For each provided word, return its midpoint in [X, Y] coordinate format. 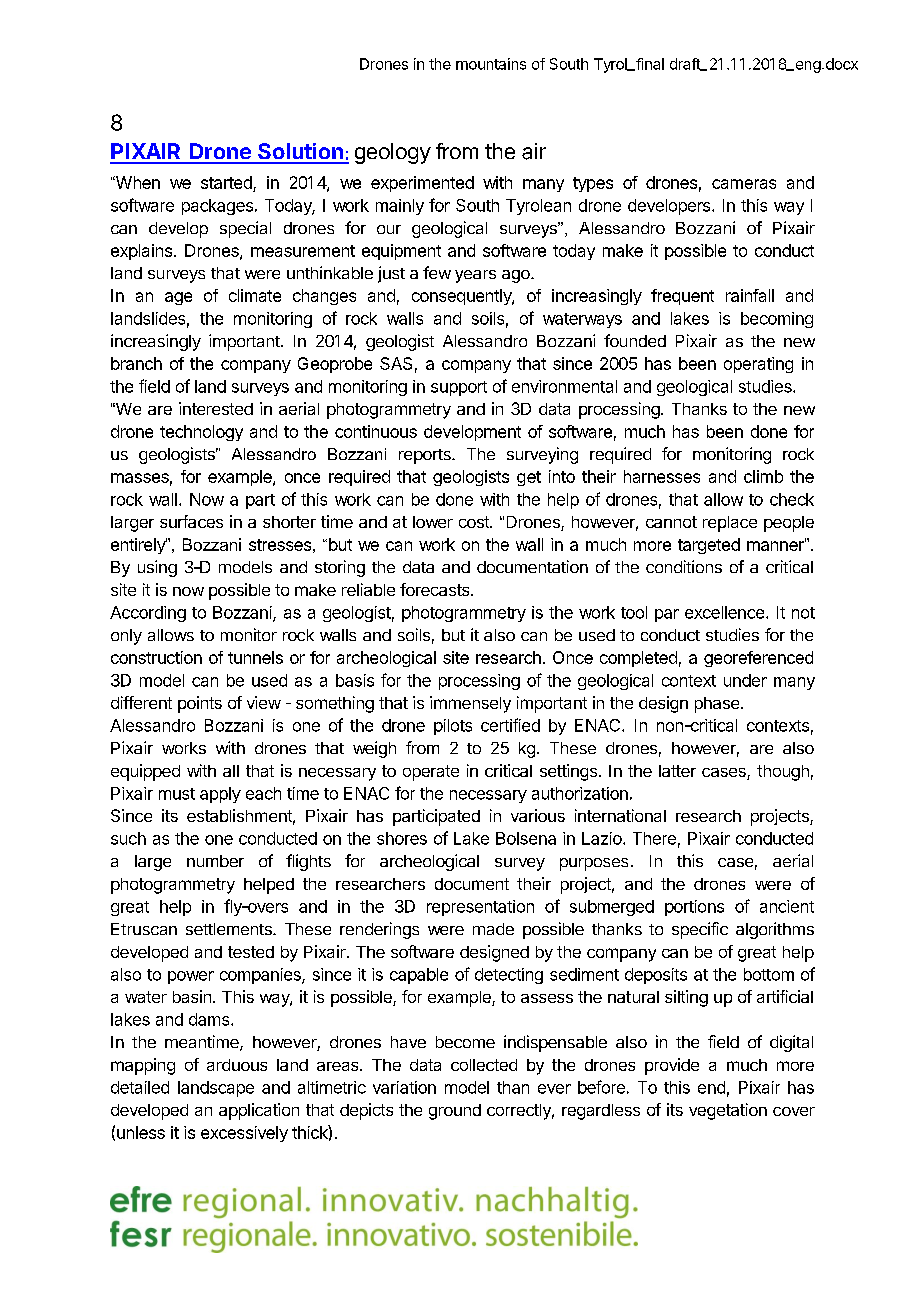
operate [431, 773]
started [227, 184]
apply [220, 795]
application [259, 1111]
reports [426, 456]
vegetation [728, 1111]
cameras [744, 184]
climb [763, 476]
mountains [491, 64]
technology [201, 433]
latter [677, 771]
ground [455, 1112]
